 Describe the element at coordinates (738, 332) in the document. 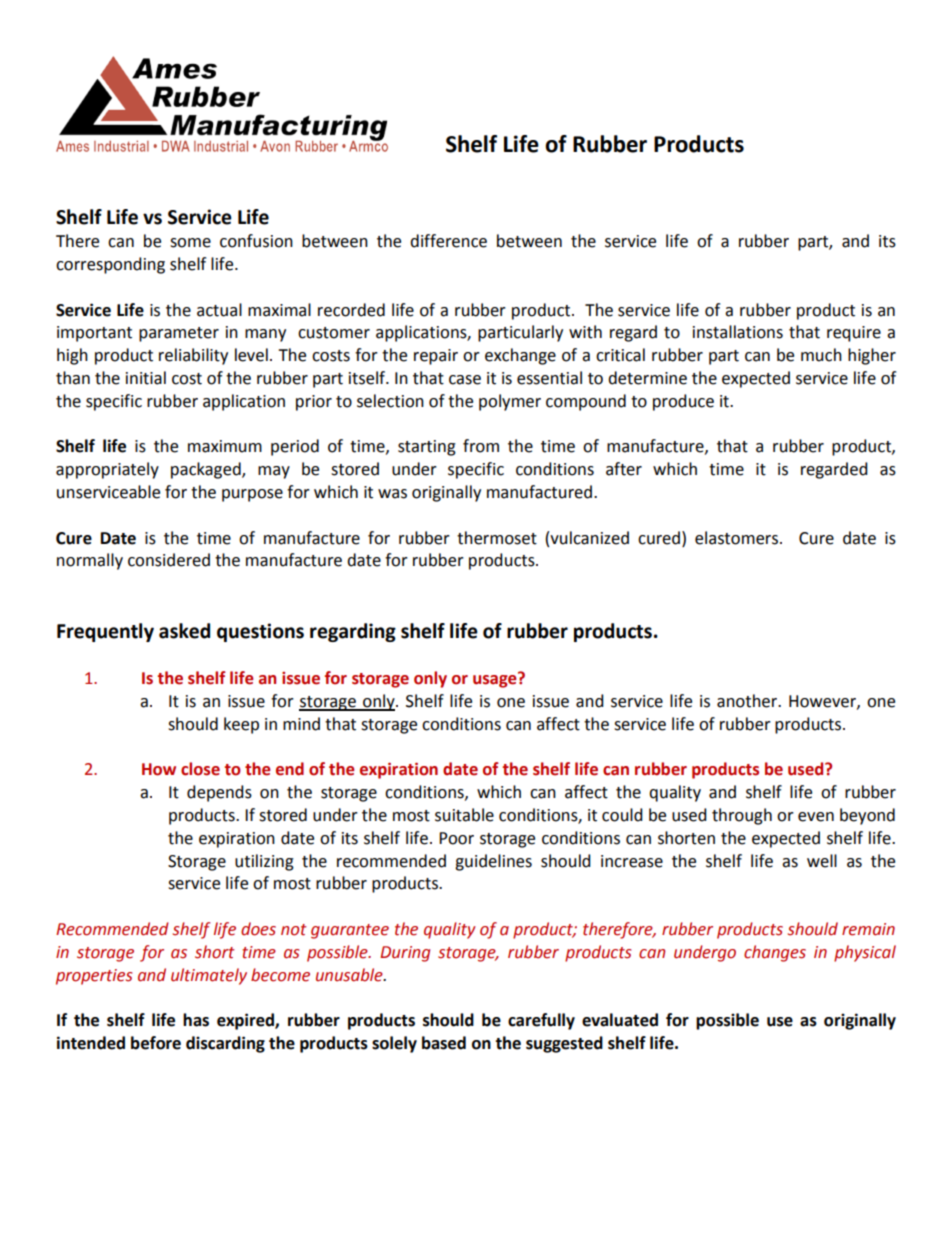

I see `installations` at that location.
